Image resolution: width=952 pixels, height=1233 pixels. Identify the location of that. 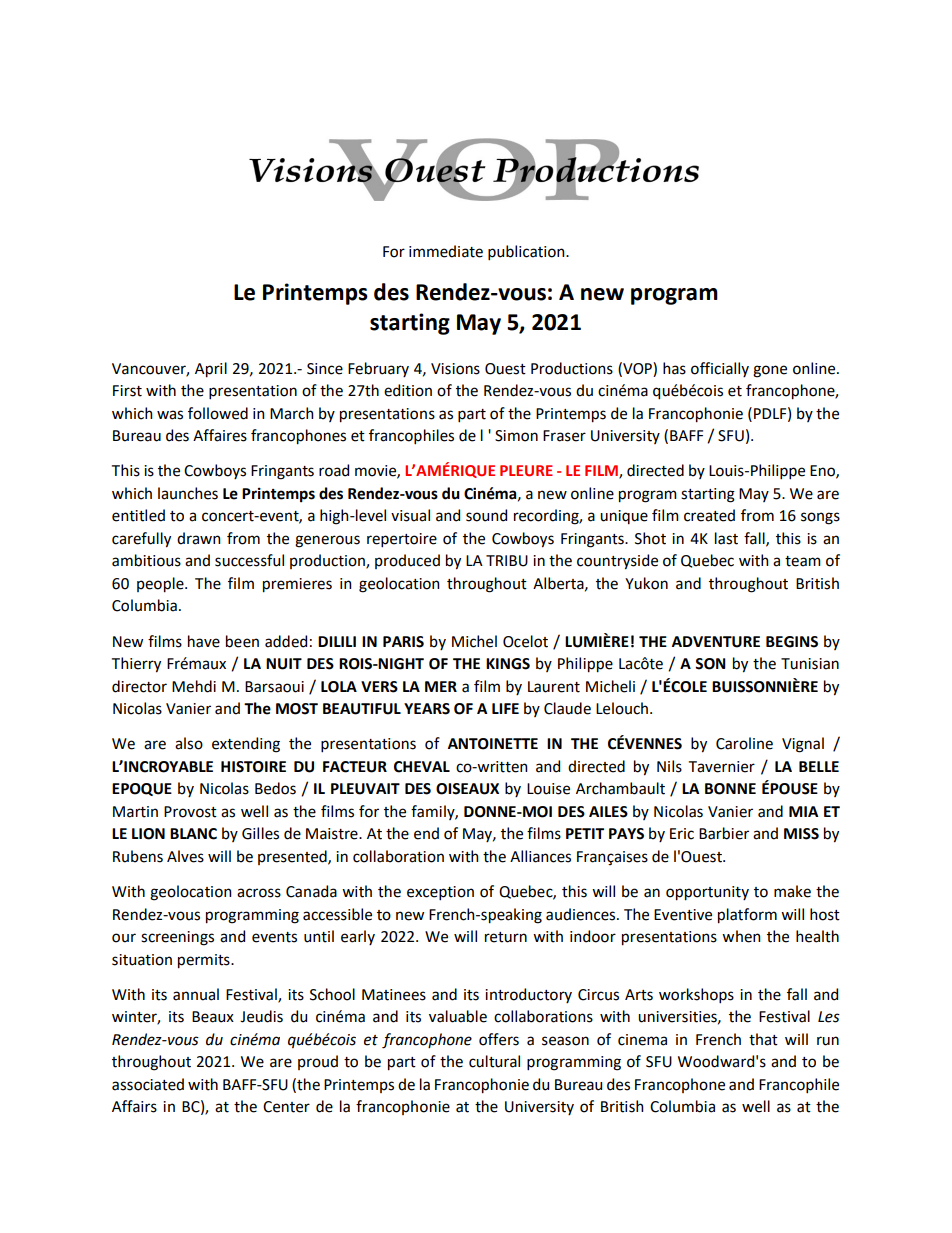
(763, 1039).
